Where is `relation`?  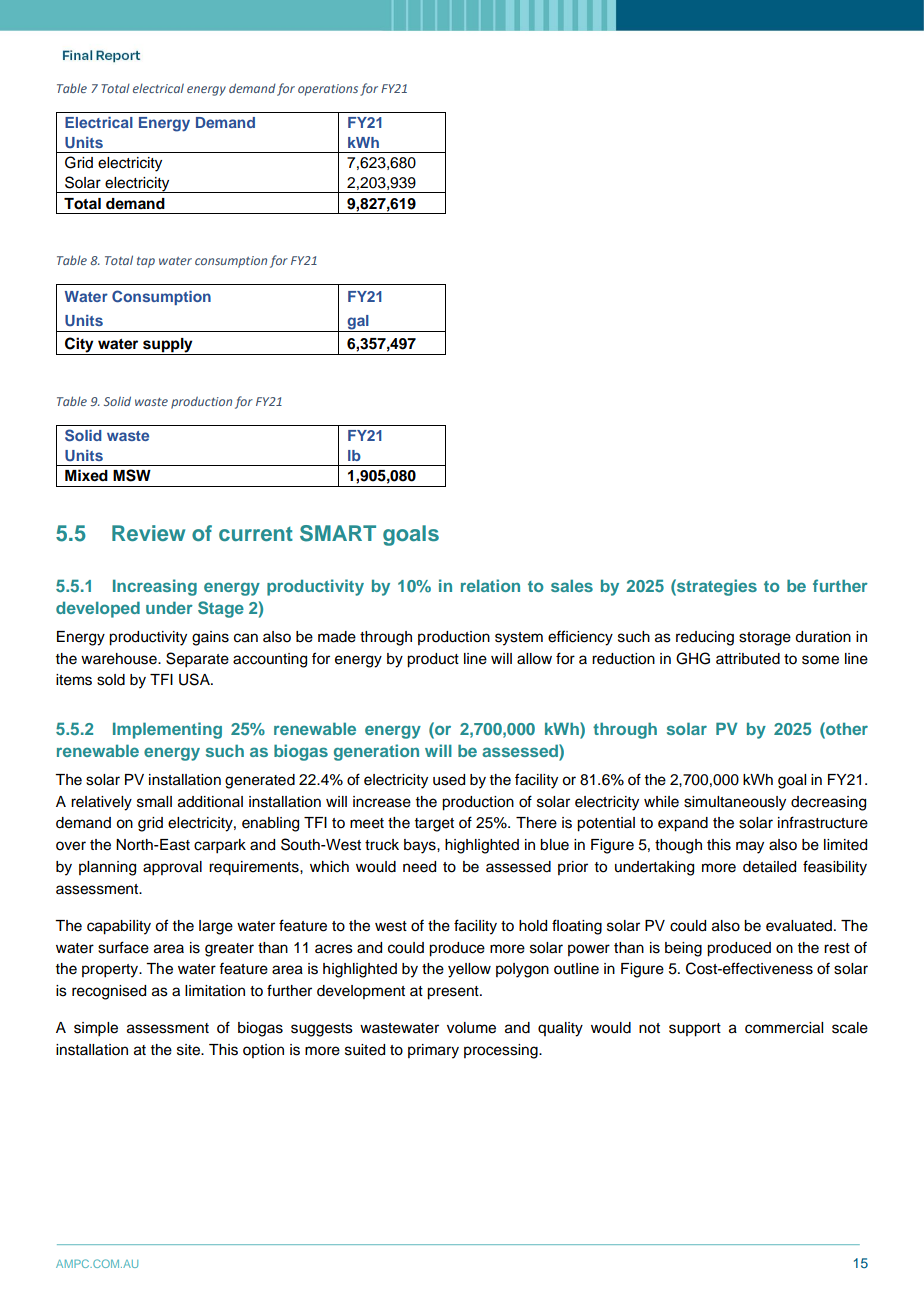
relation is located at coordinates (490, 585).
